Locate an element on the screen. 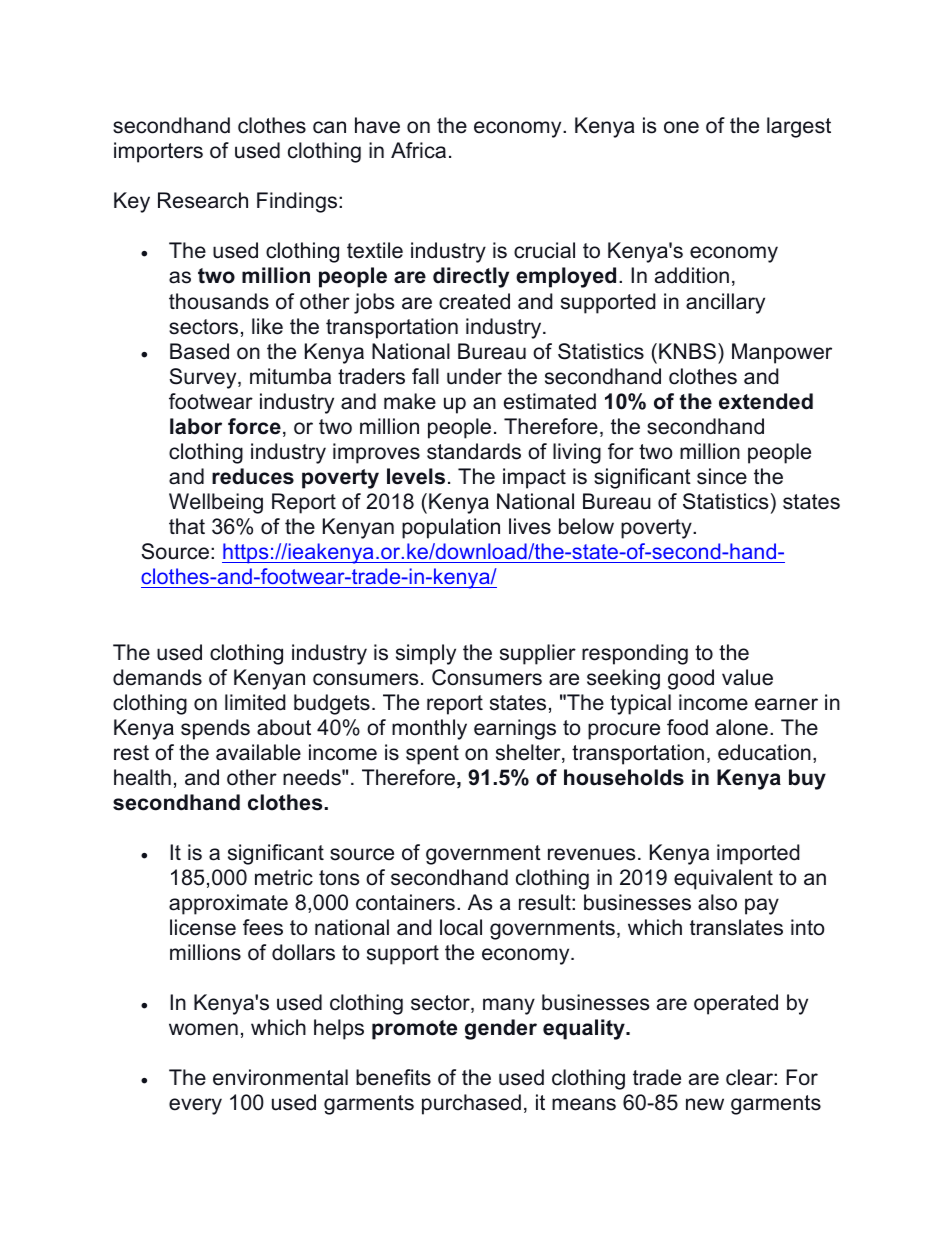  purchased is located at coordinates (471, 1104).
